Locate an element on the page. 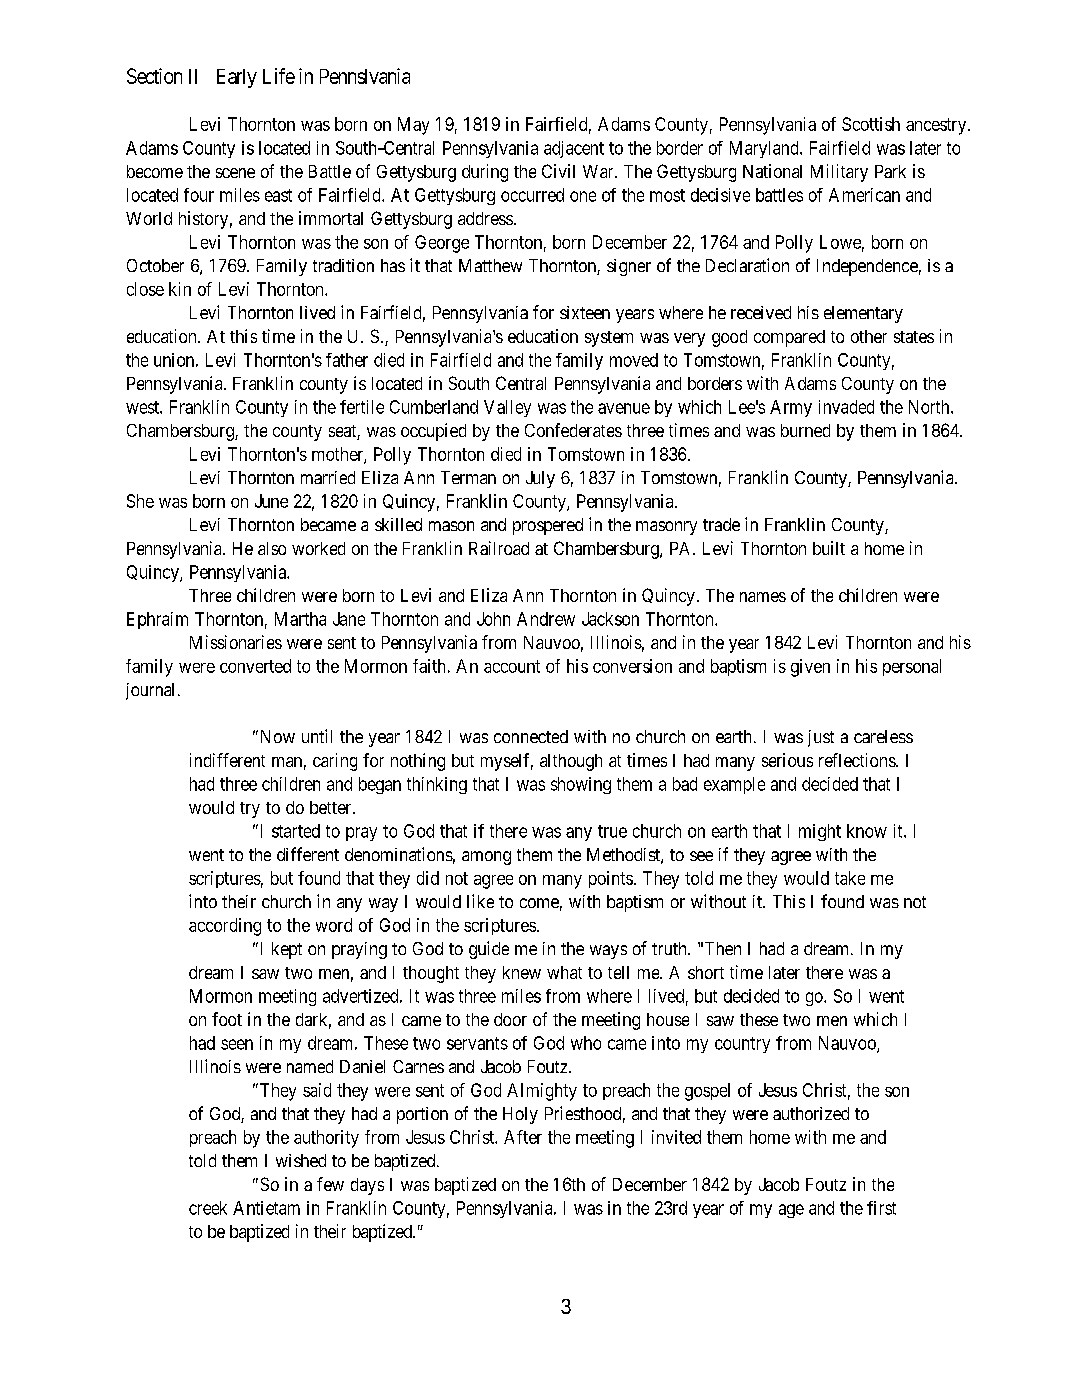 This document has width=1068, height=1382. Scottish is located at coordinates (871, 124).
